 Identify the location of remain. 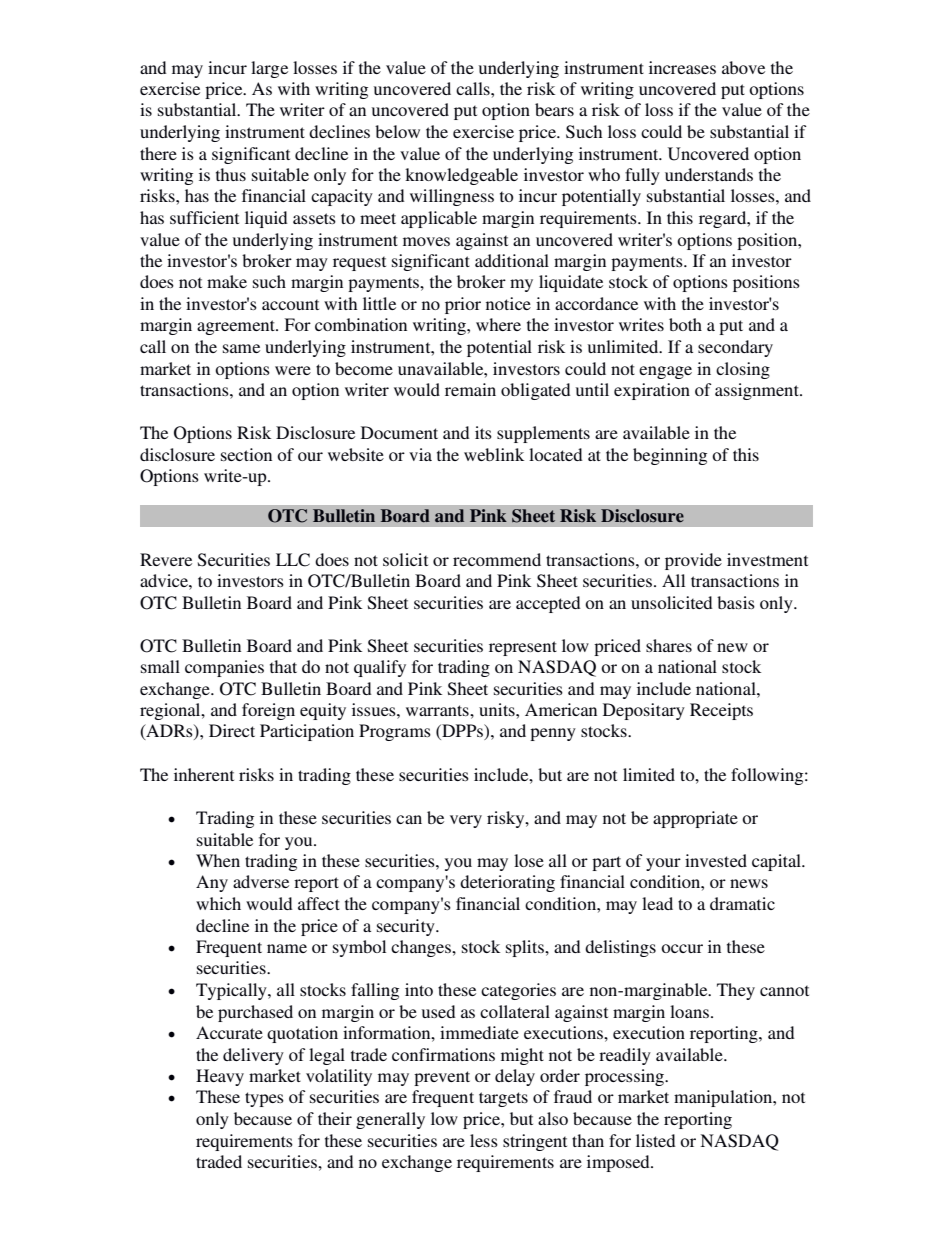
(470, 389).
